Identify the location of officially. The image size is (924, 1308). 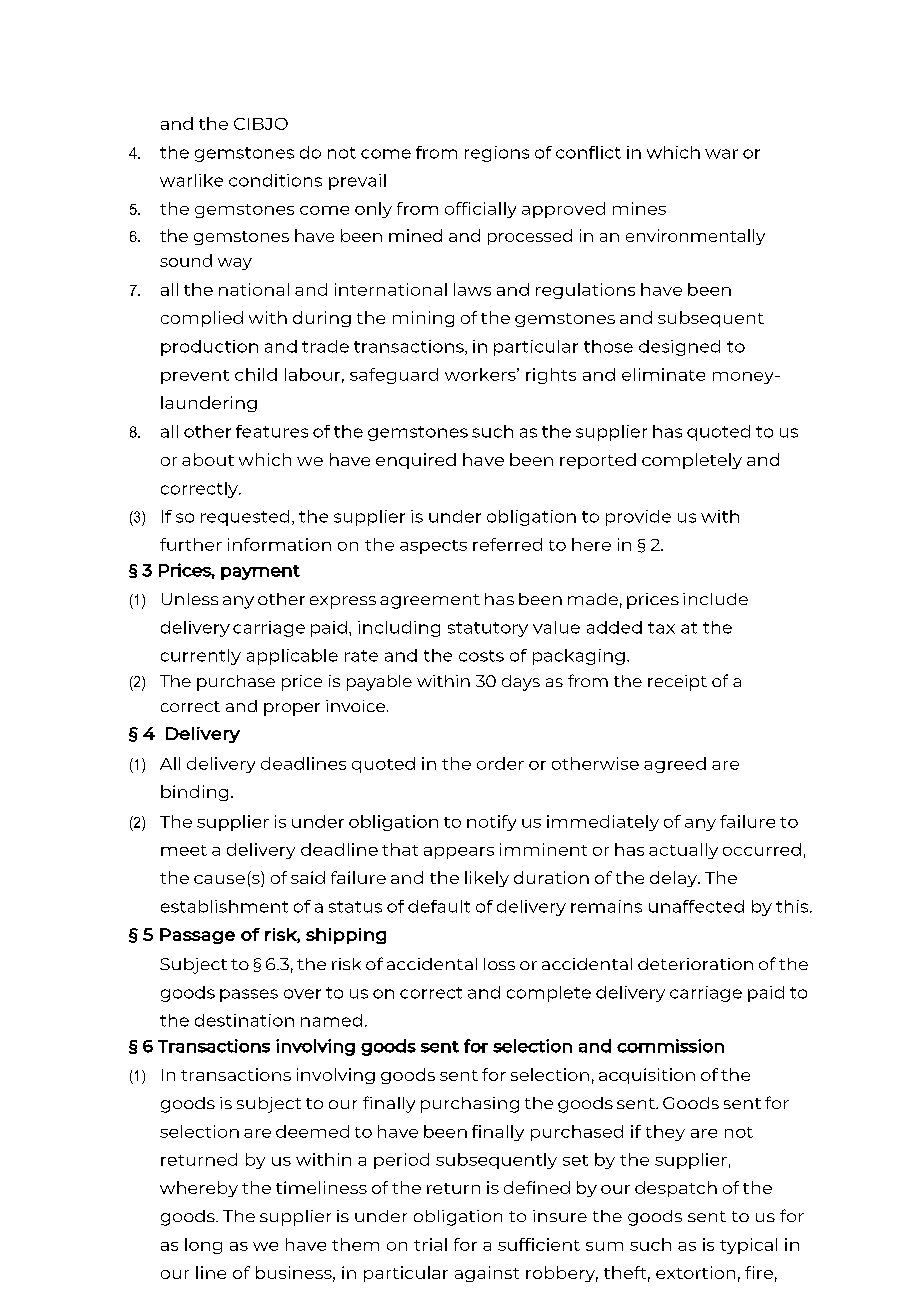
(480, 210).
